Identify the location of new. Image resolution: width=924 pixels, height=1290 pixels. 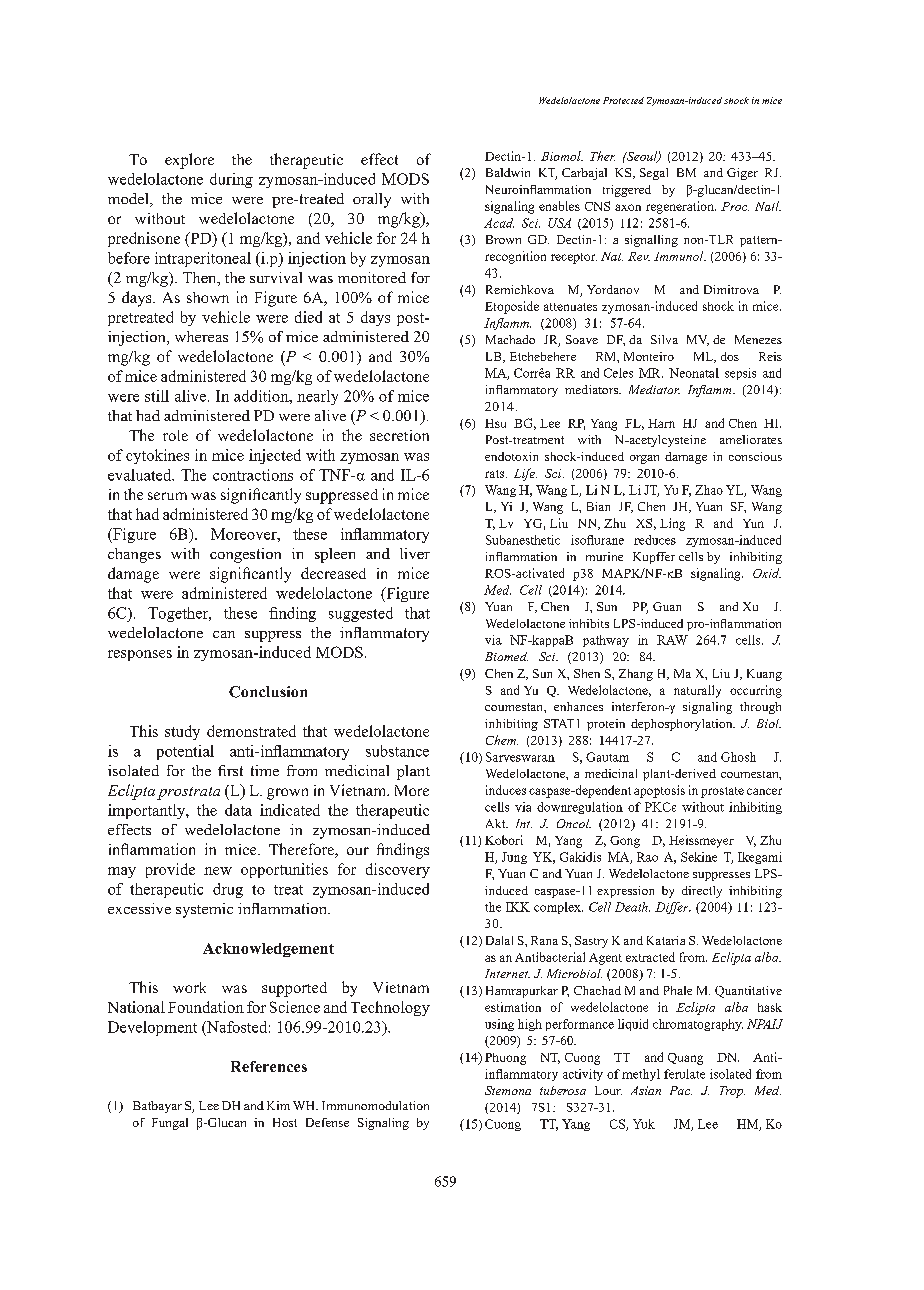
(218, 871).
